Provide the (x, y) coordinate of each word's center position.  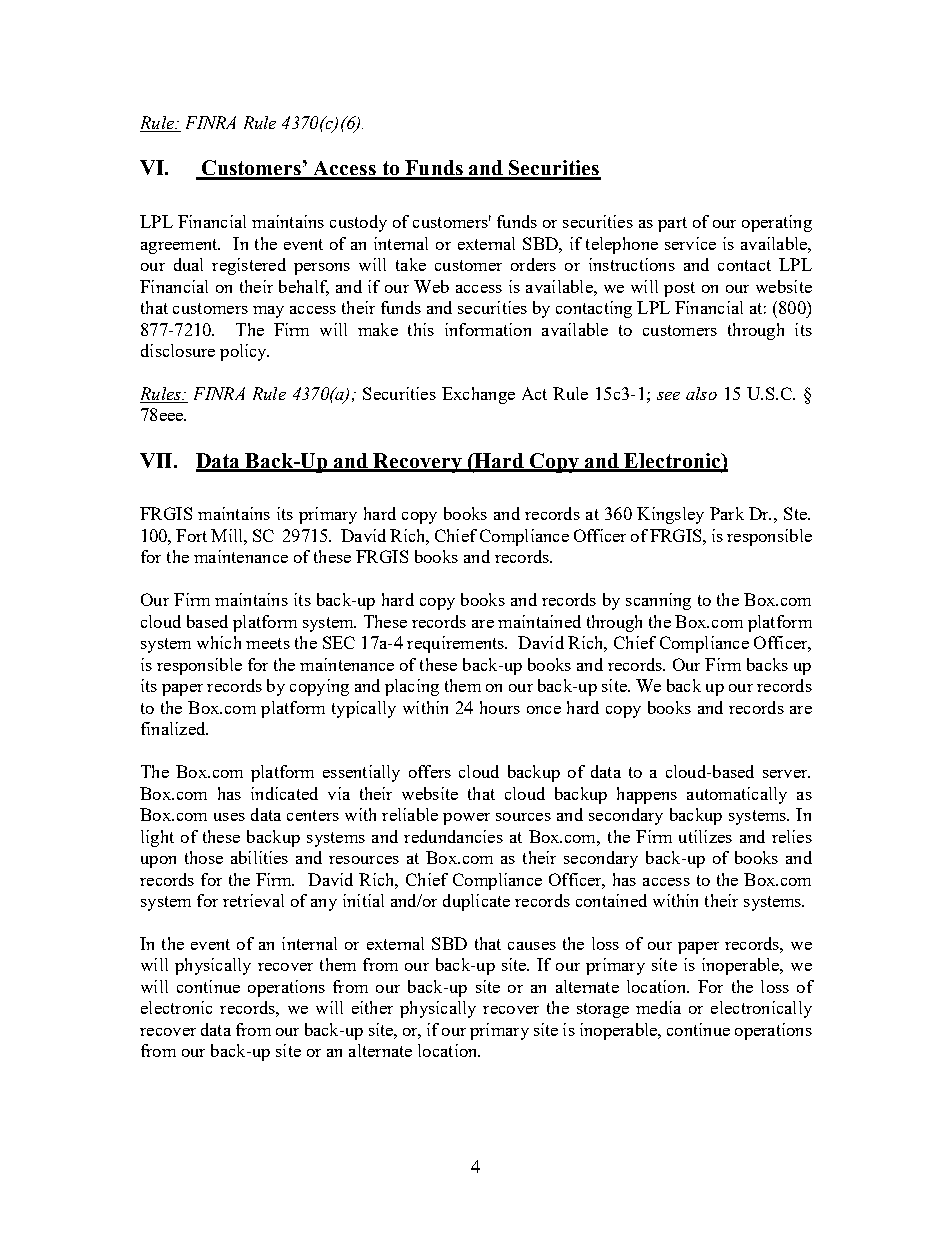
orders (533, 264)
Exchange (478, 395)
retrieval (253, 900)
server (786, 774)
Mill (228, 535)
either (372, 1007)
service (690, 243)
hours (500, 707)
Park (727, 513)
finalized (174, 728)
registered (249, 266)
